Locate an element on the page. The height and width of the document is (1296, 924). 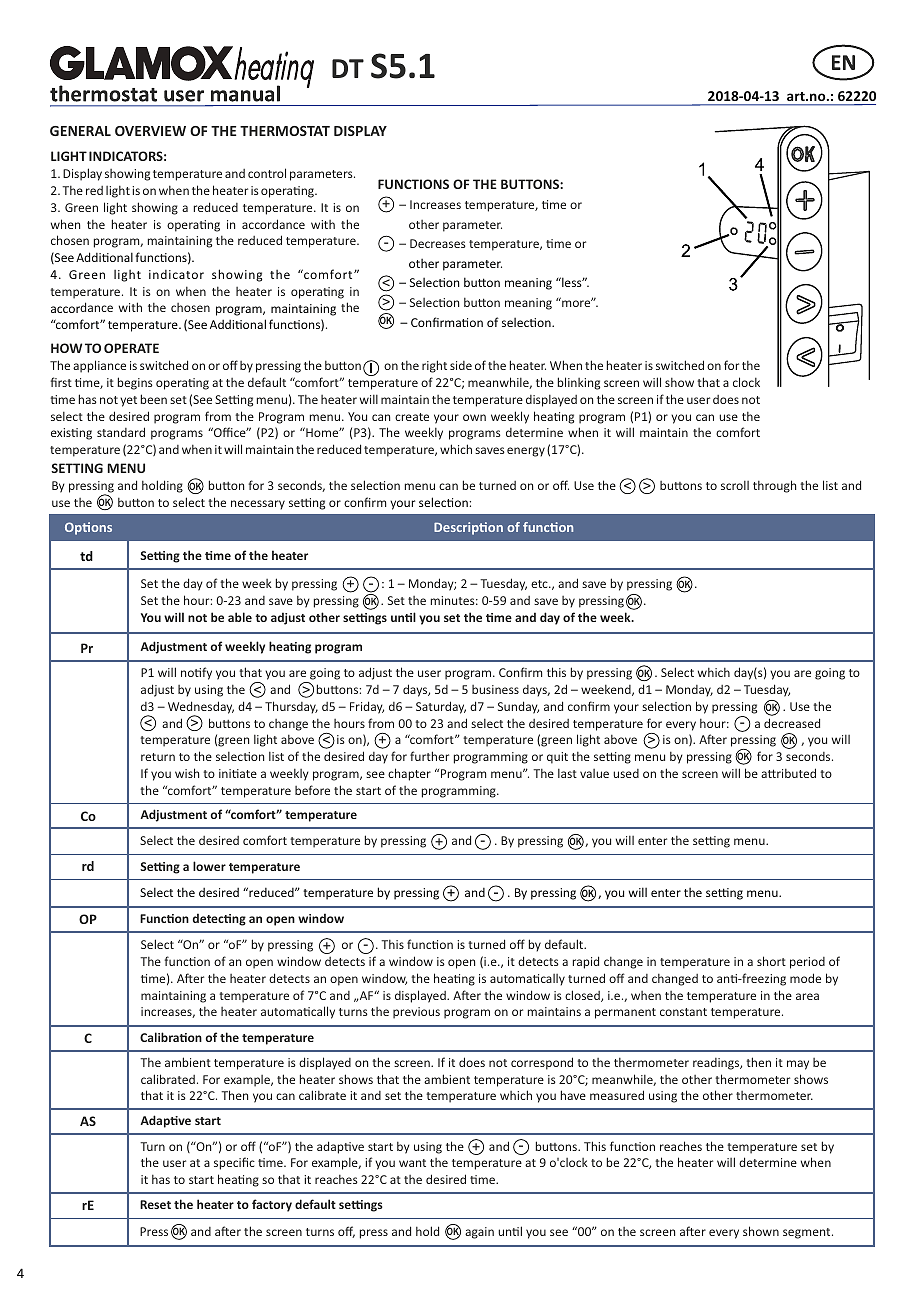
lower is located at coordinates (209, 866).
